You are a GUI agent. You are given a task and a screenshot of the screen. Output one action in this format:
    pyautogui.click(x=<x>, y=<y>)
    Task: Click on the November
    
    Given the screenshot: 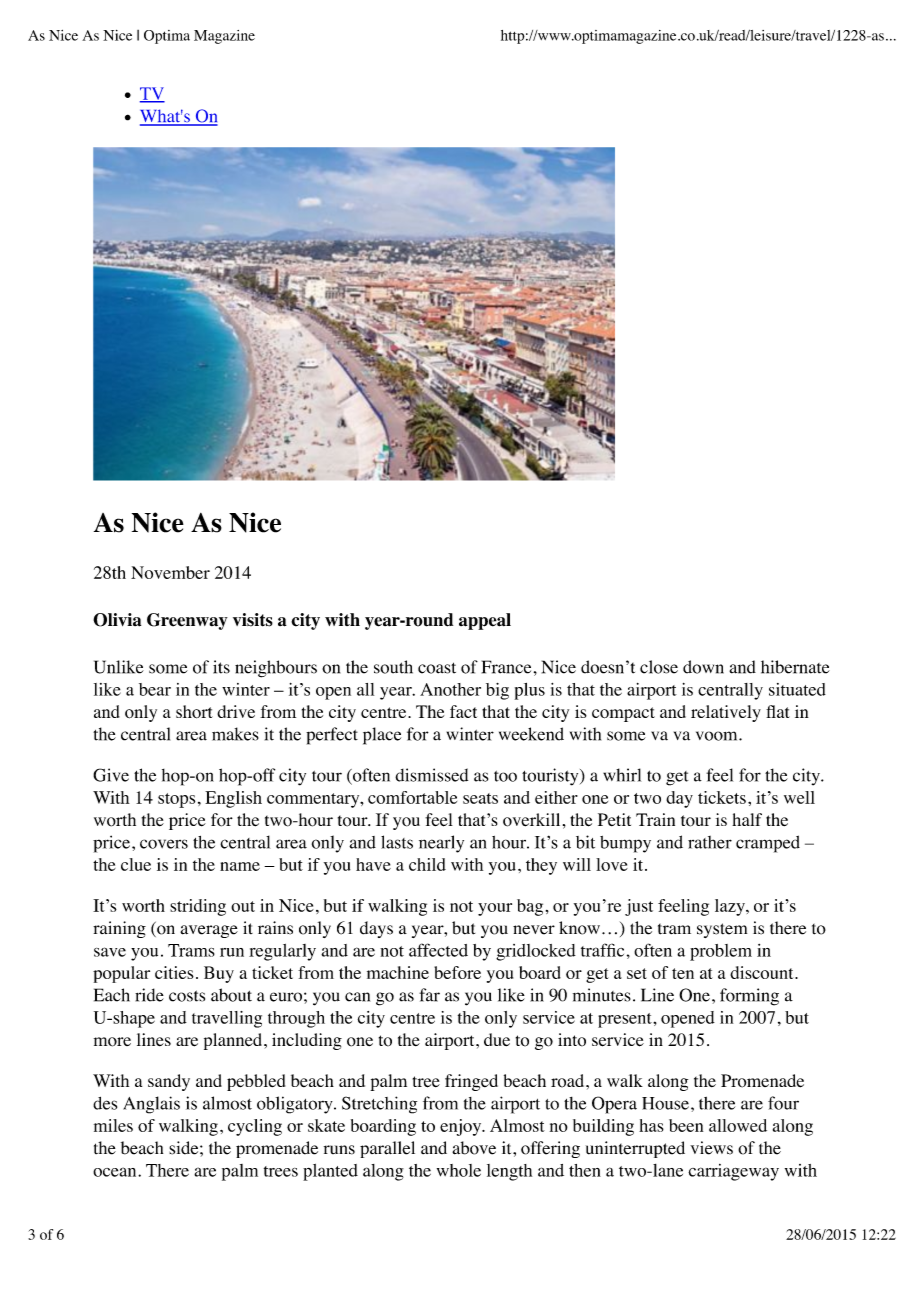 What is the action you would take?
    pyautogui.click(x=170, y=572)
